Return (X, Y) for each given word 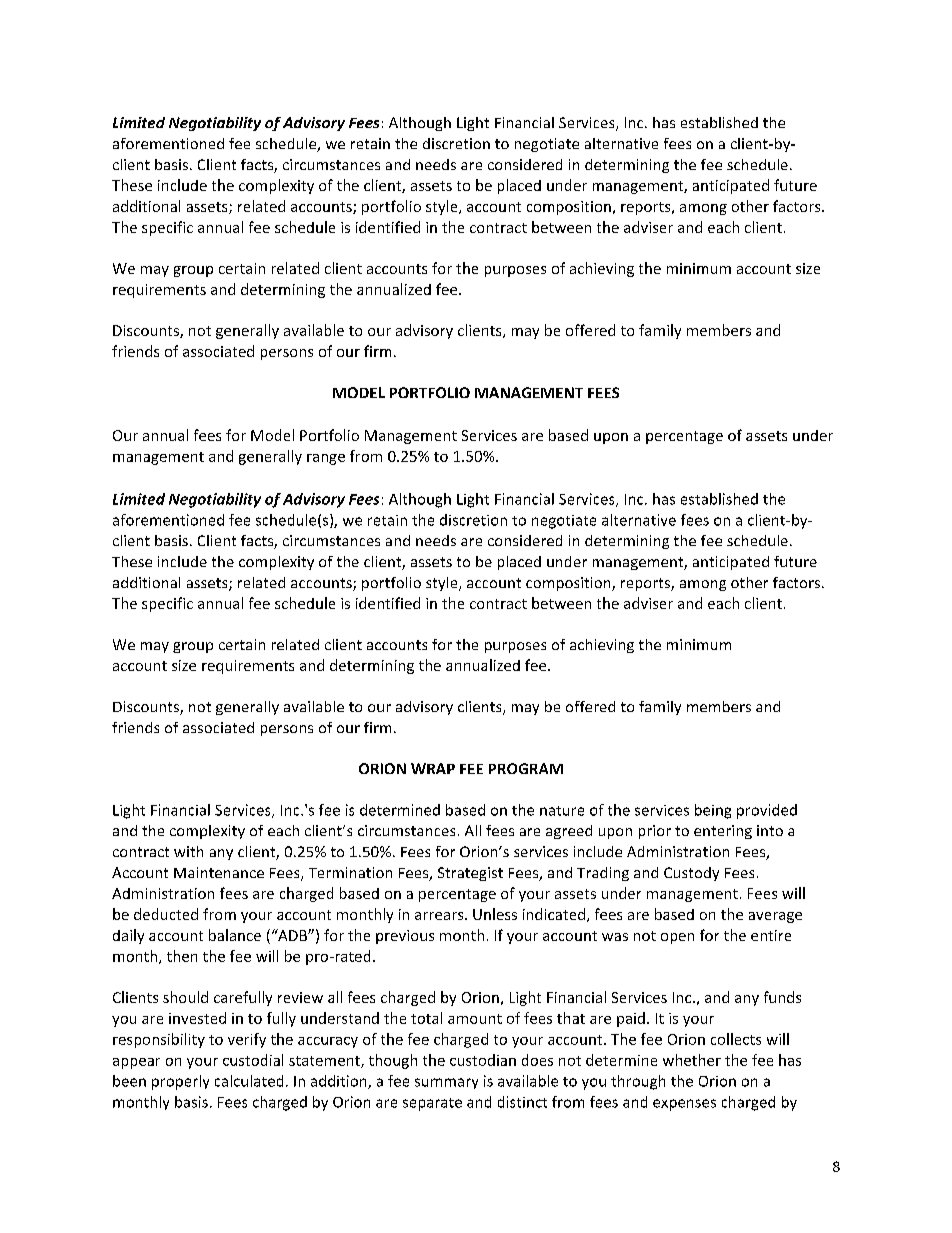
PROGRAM (526, 768)
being (713, 811)
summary (446, 1083)
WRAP (433, 768)
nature (562, 811)
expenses (684, 1105)
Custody (691, 874)
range (326, 459)
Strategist (470, 874)
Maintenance (219, 872)
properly (180, 1082)
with (188, 851)
